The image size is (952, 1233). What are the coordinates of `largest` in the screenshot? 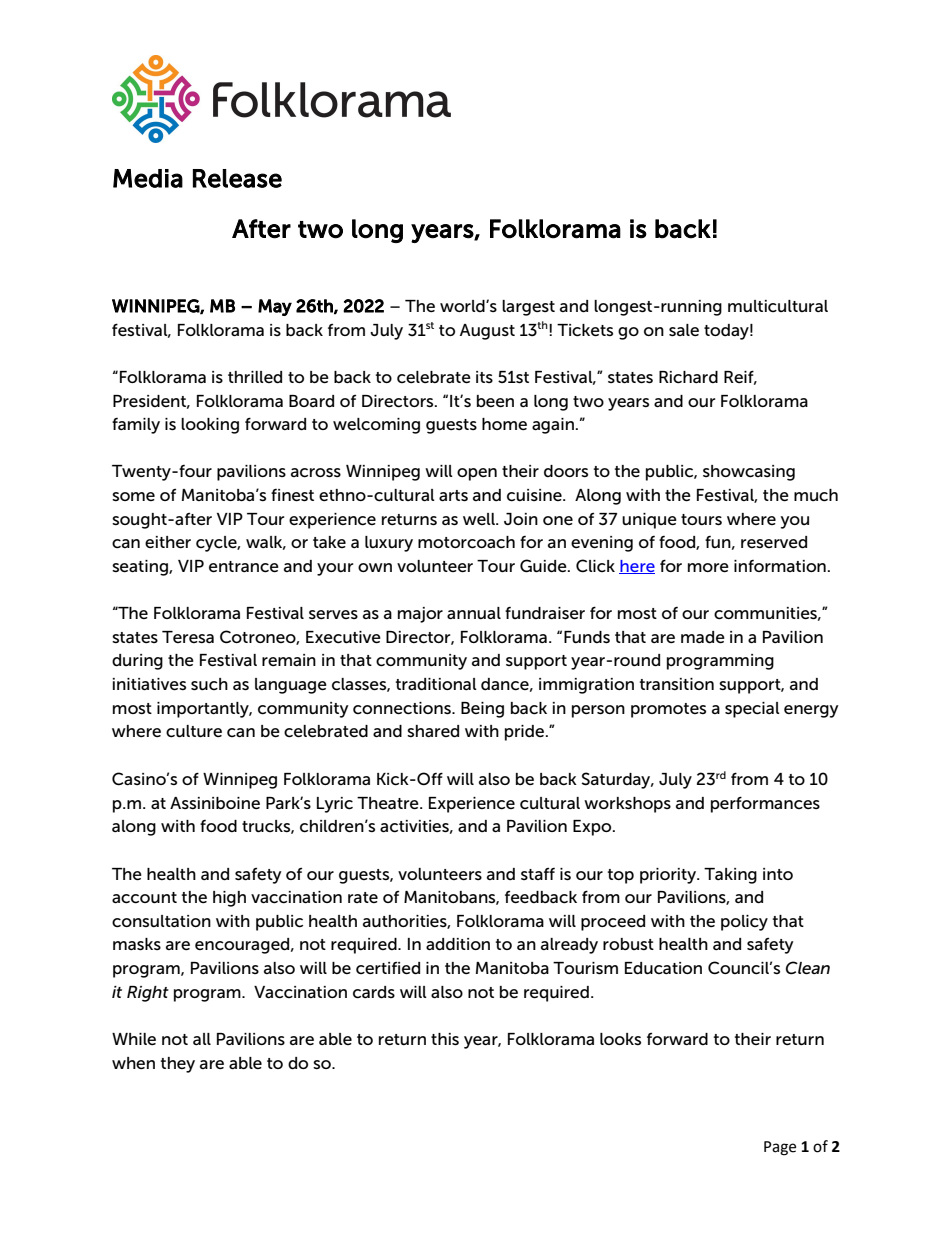 It's located at (528, 308).
